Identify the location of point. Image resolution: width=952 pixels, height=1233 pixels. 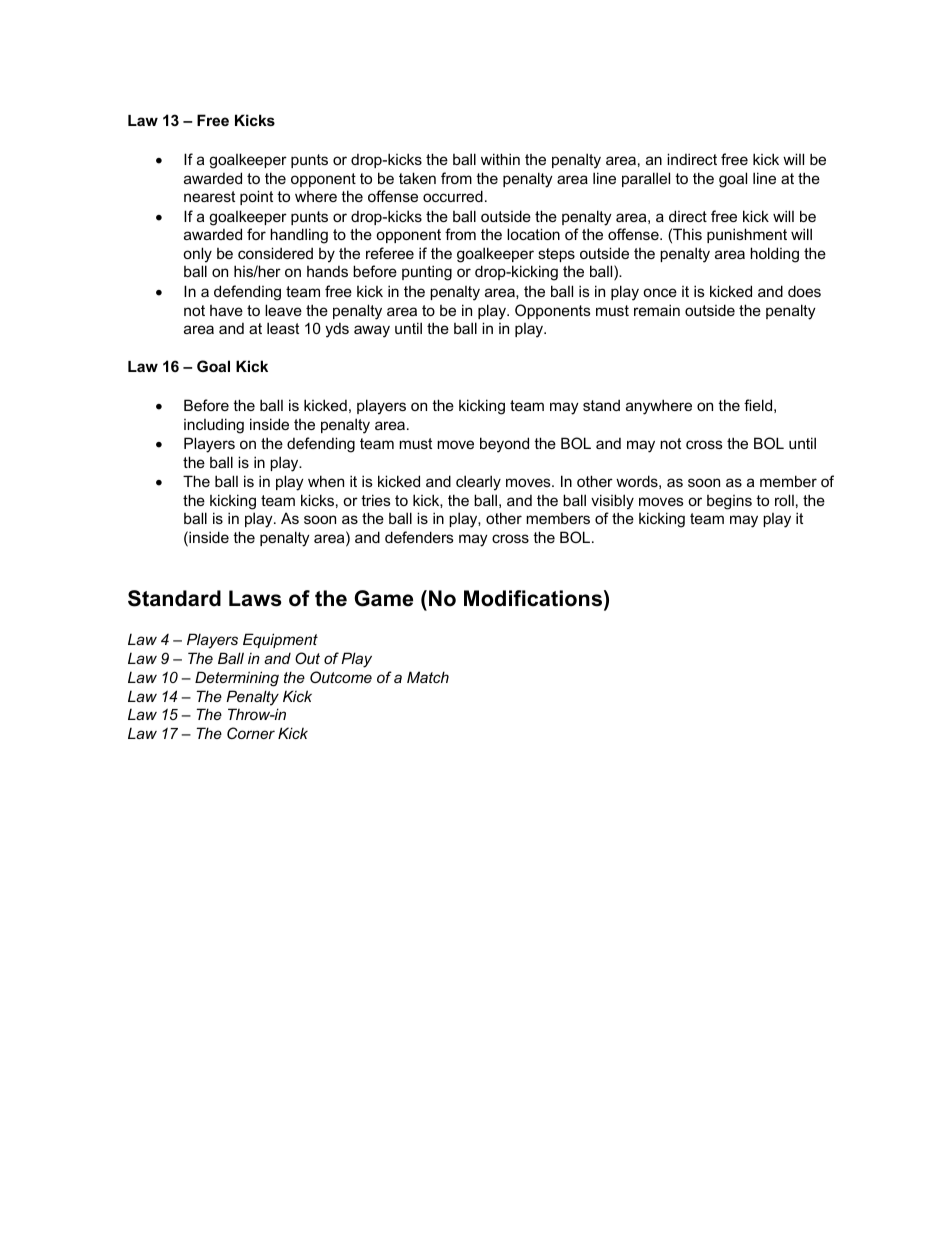
(256, 197).
